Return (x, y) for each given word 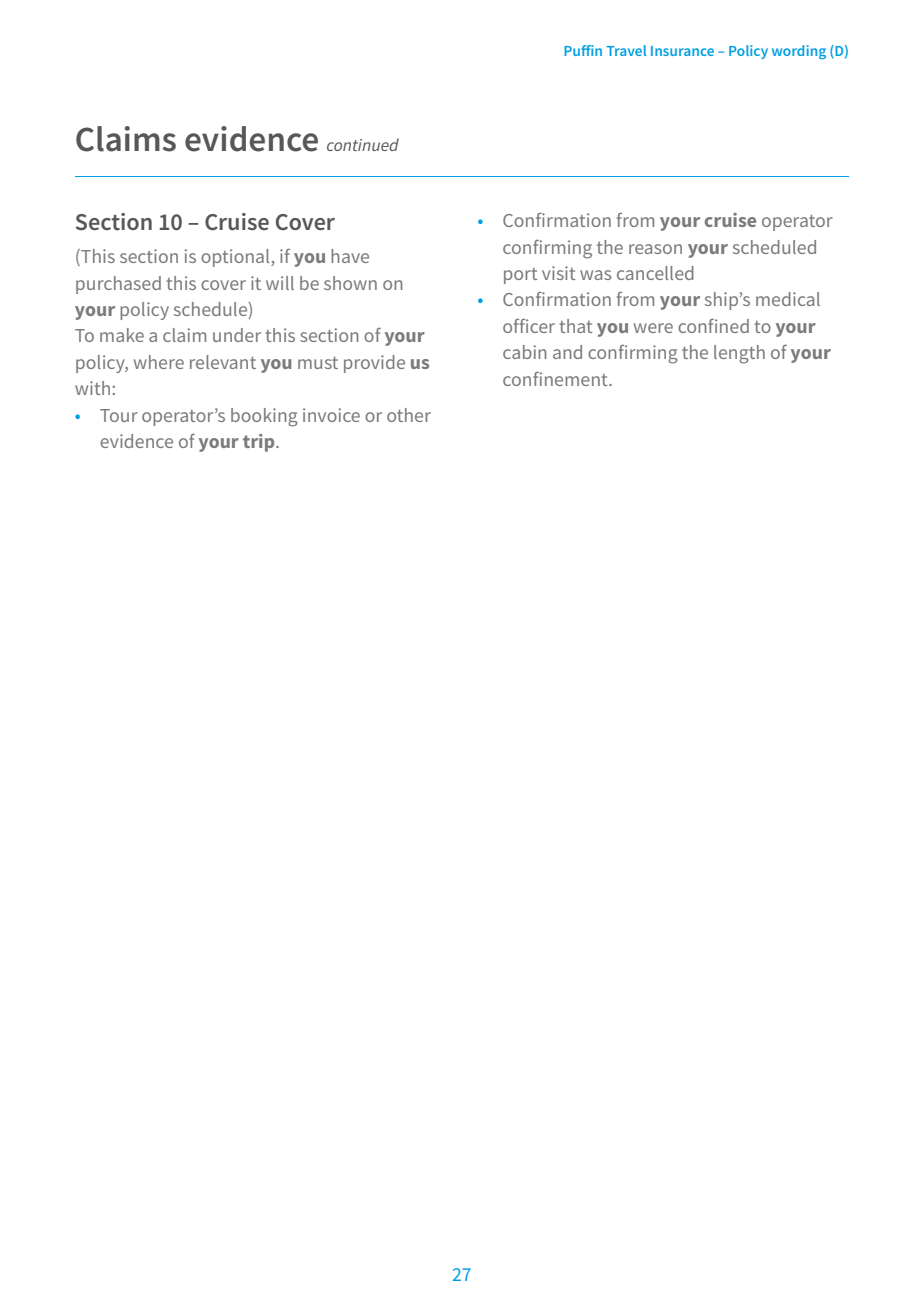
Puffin (583, 50)
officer (529, 326)
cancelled (655, 273)
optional (236, 258)
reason (655, 249)
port (521, 276)
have (350, 256)
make (122, 335)
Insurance (682, 51)
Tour (119, 415)
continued (363, 144)
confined (713, 326)
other (409, 415)
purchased (118, 285)
